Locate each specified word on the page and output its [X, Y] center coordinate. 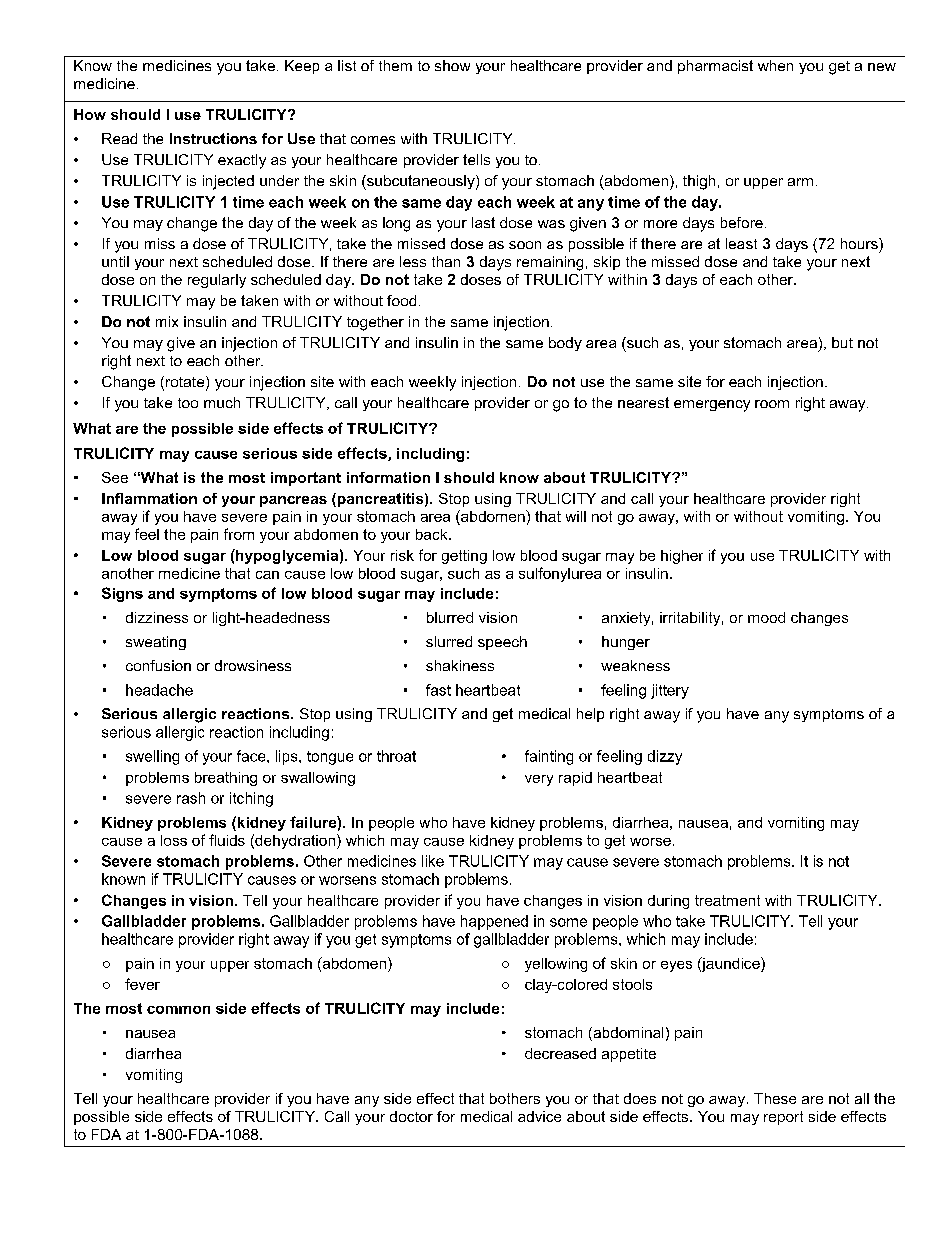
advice [539, 1116]
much [222, 402]
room [772, 404]
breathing [226, 779]
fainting [549, 757]
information [388, 477]
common [178, 1010]
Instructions [213, 138]
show [452, 65]
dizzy [665, 757]
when [775, 65]
